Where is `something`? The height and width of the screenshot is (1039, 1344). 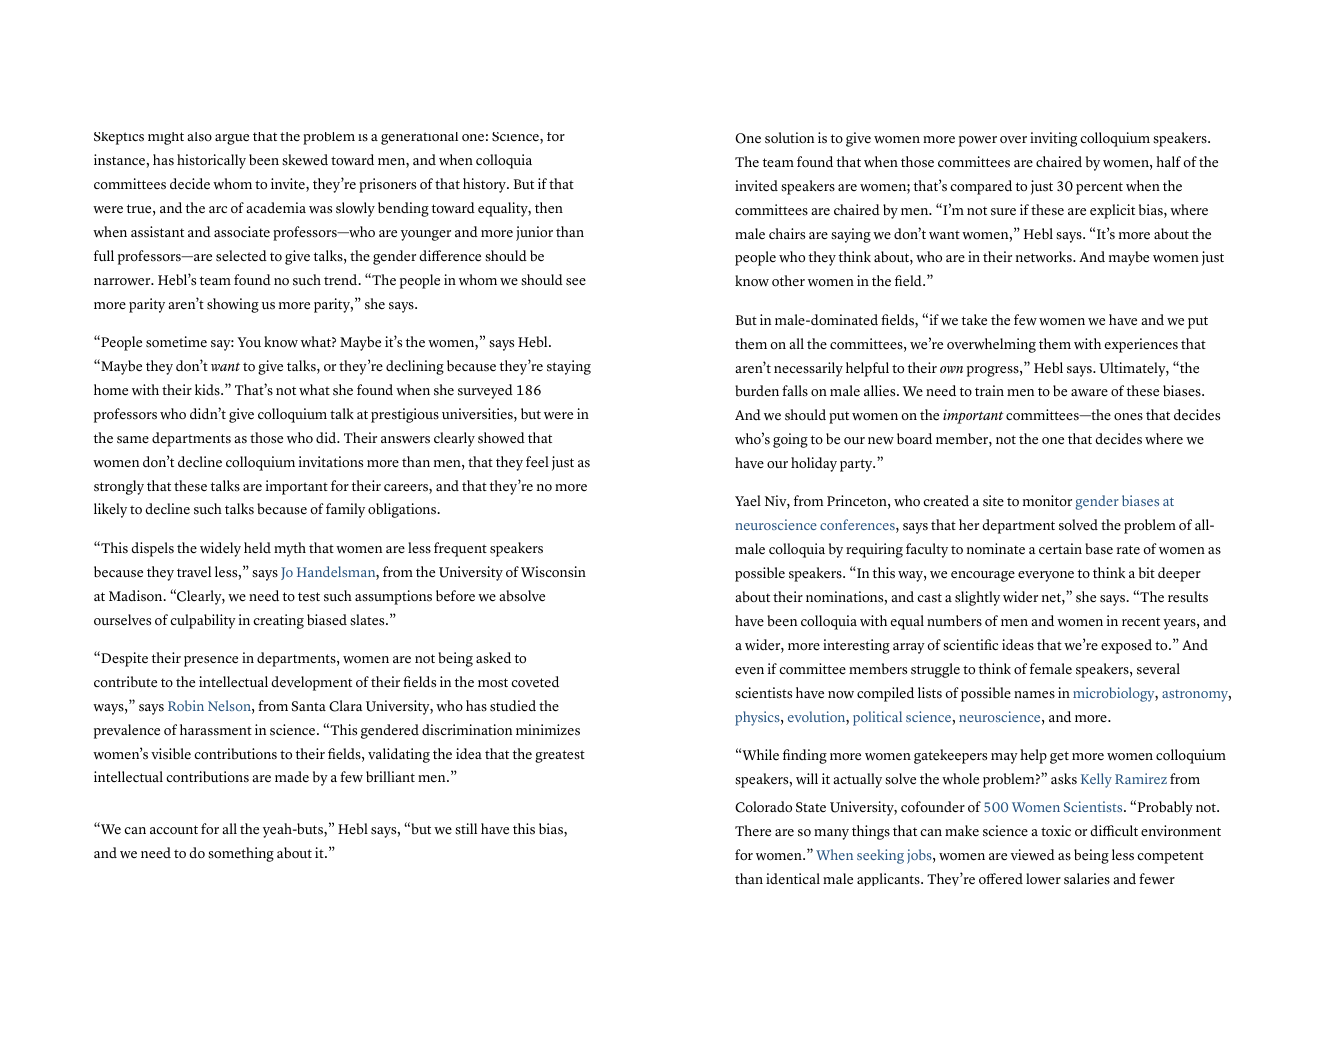
something is located at coordinates (241, 854).
